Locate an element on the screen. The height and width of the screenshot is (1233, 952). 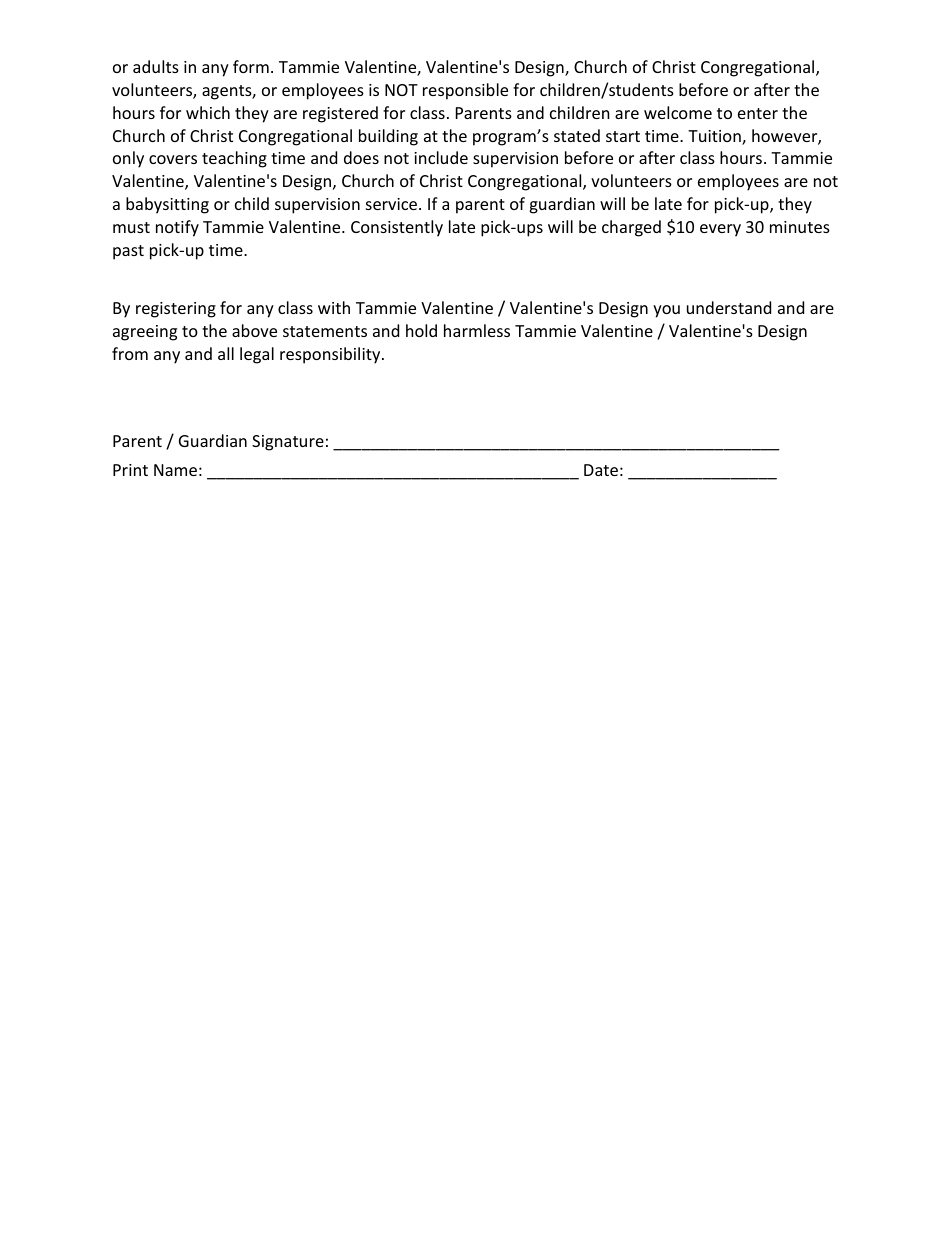
welcome is located at coordinates (678, 112).
